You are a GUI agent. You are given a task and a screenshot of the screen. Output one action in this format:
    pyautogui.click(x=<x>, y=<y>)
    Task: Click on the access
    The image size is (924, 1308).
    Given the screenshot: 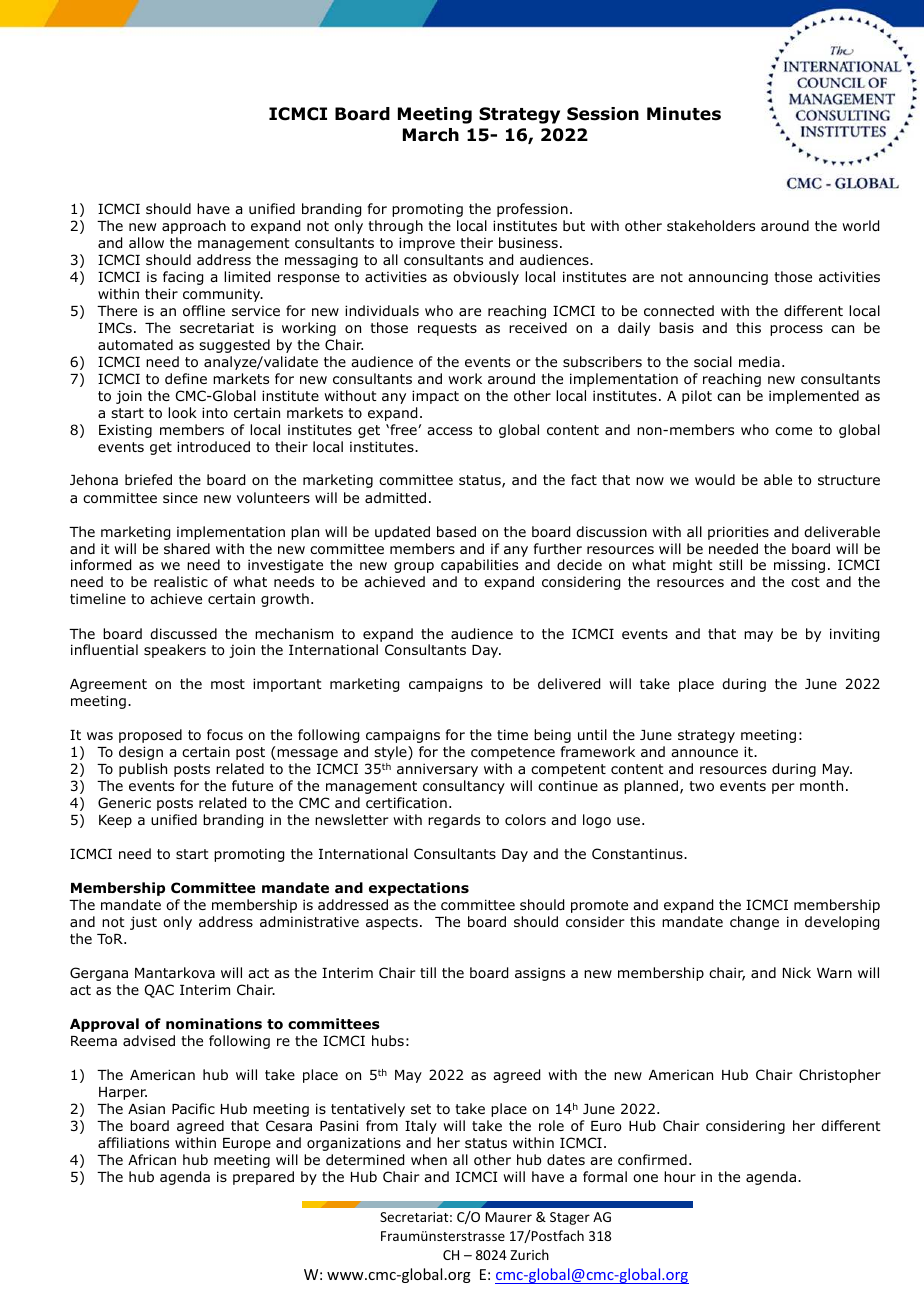 What is the action you would take?
    pyautogui.click(x=449, y=431)
